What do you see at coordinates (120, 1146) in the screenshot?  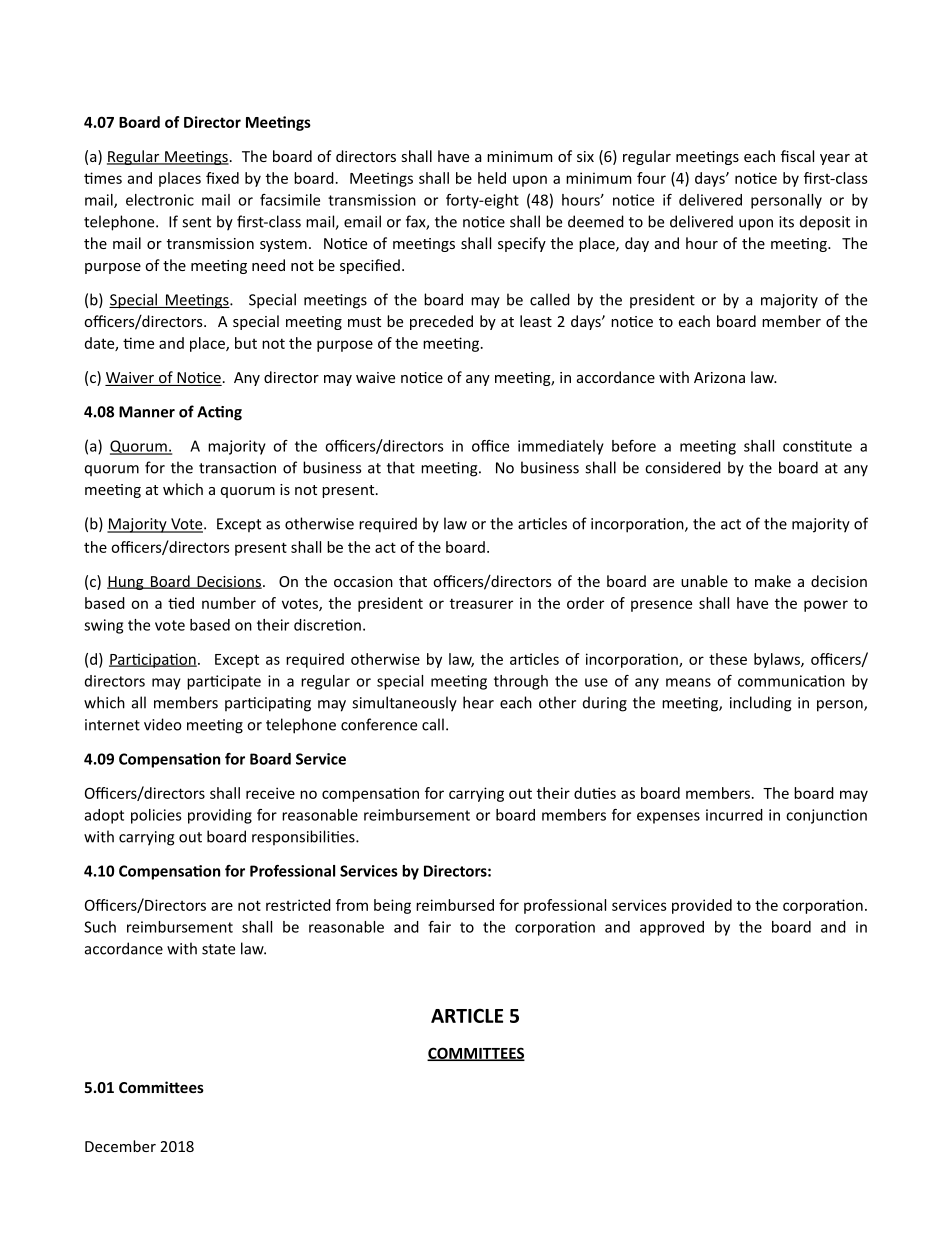 I see `December` at bounding box center [120, 1146].
